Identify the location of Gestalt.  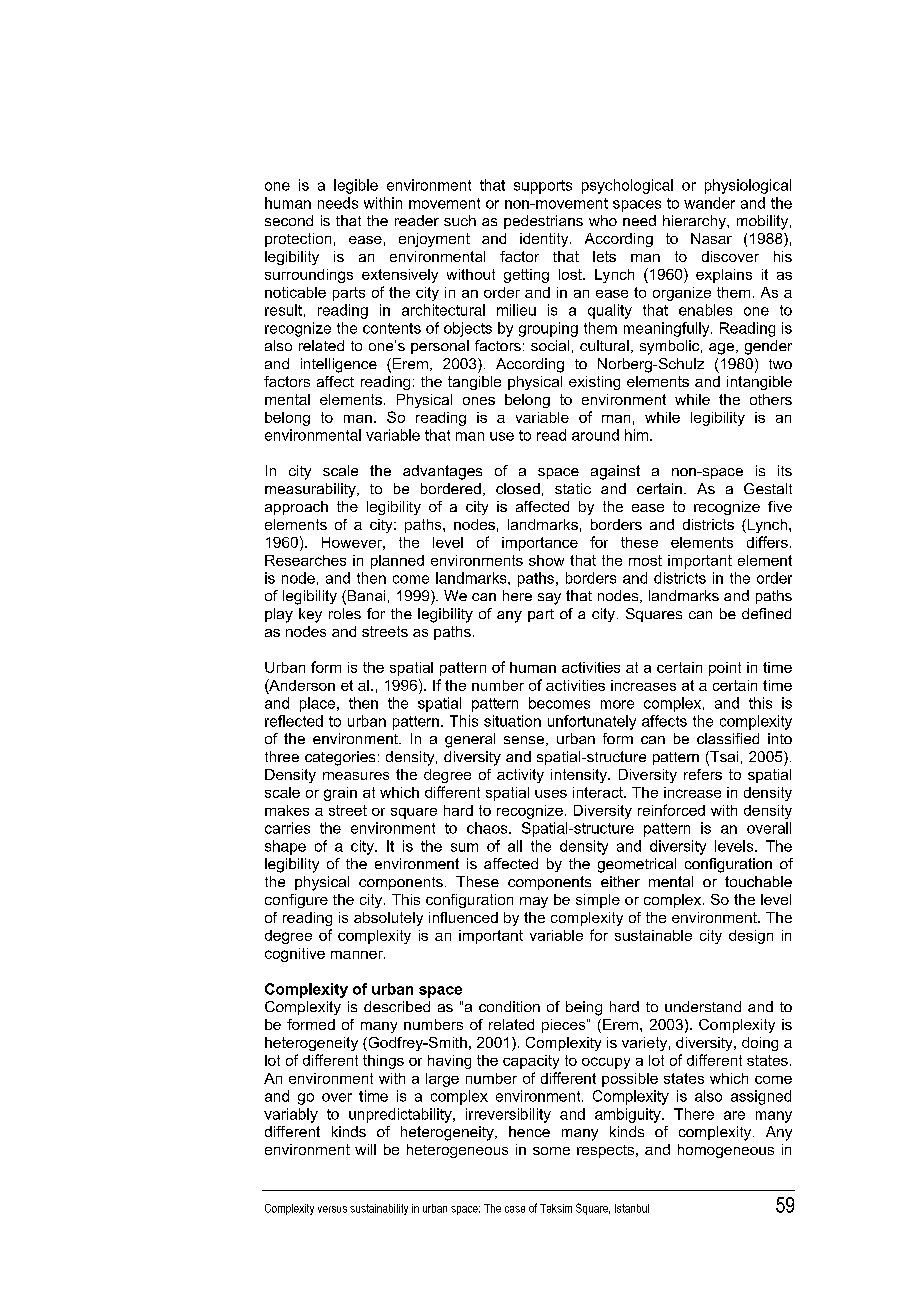
(768, 488).
